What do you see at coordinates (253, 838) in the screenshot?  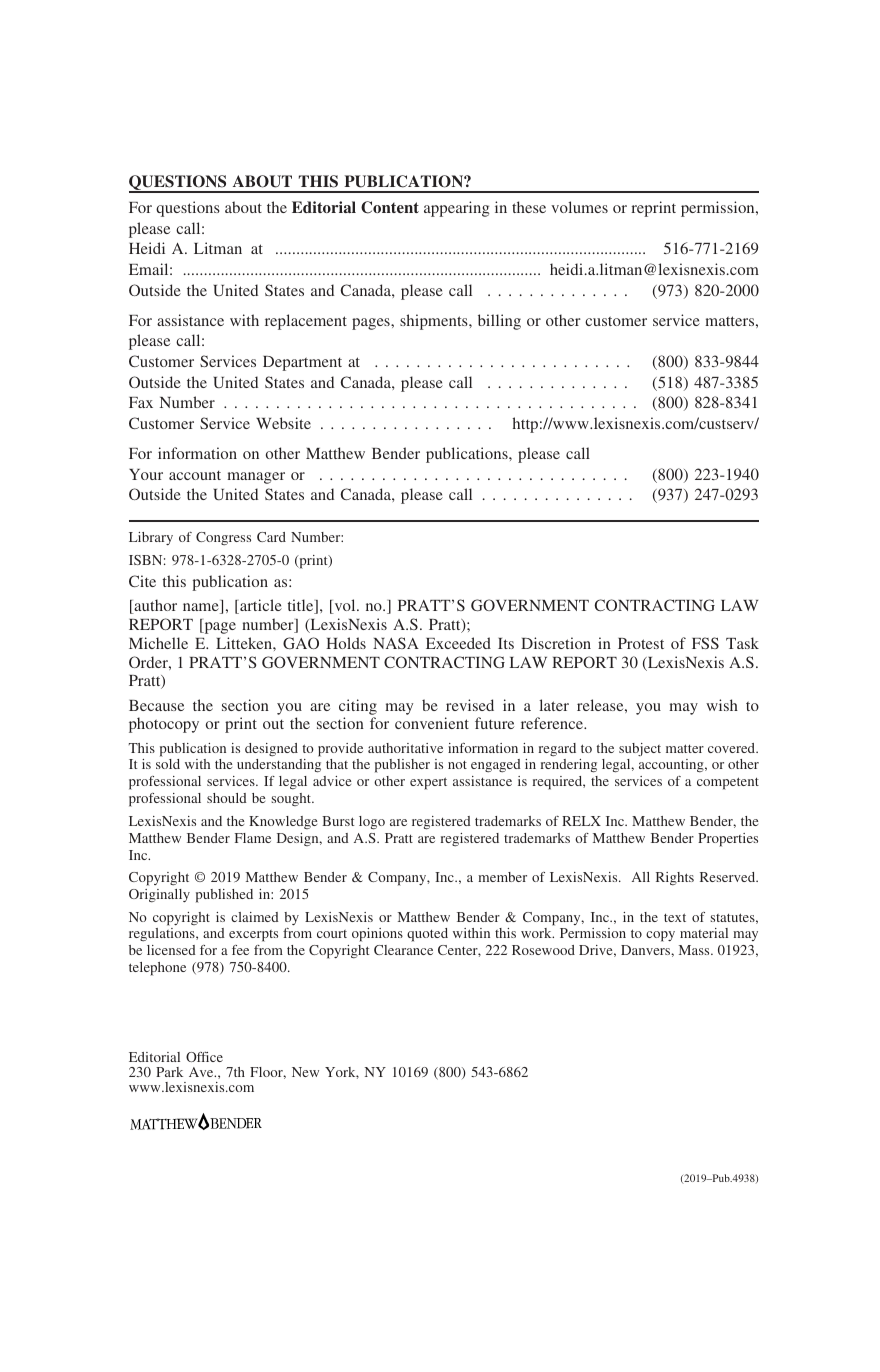 I see `Flame` at bounding box center [253, 838].
